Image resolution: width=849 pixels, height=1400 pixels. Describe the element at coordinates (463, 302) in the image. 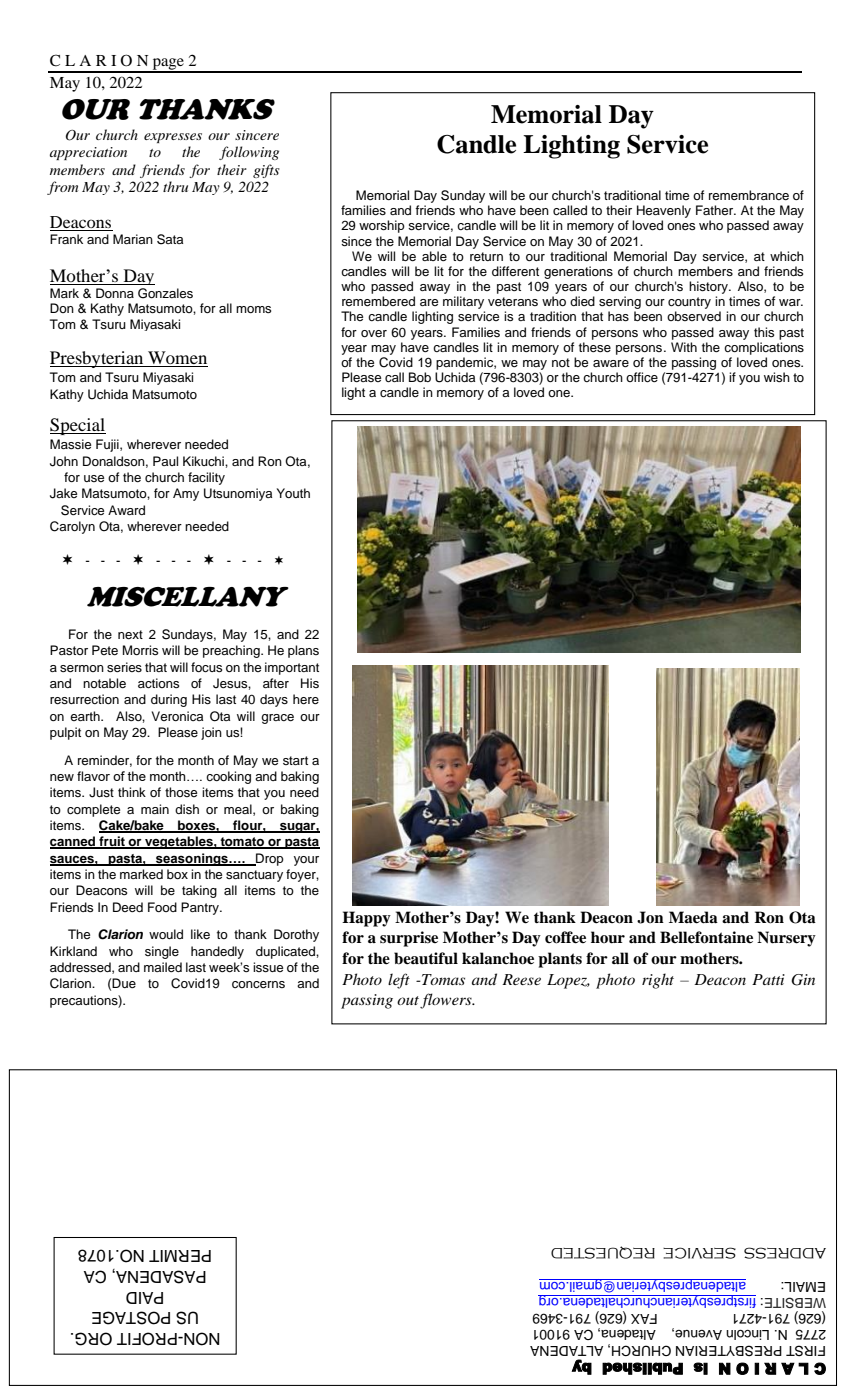

I see `military` at that location.
